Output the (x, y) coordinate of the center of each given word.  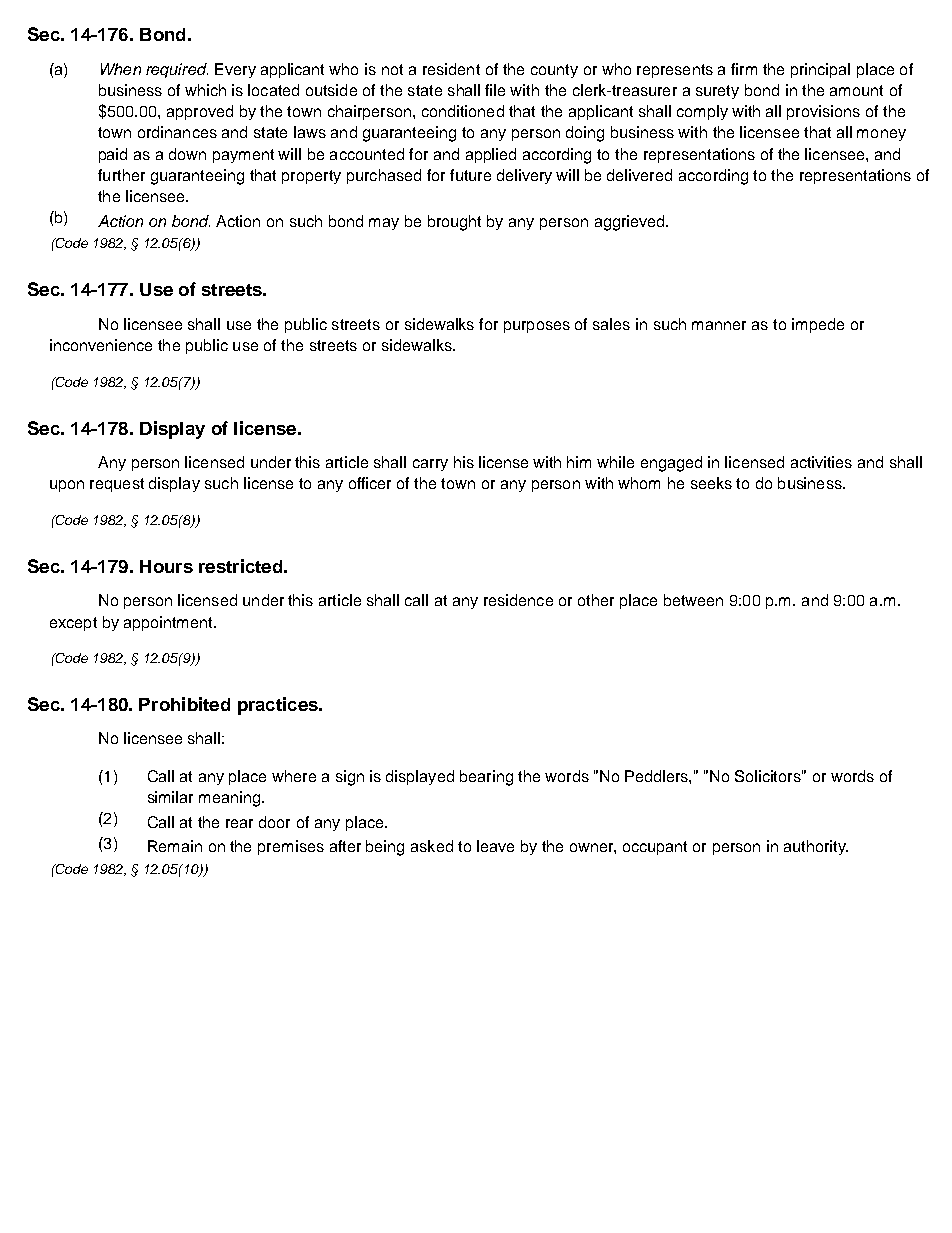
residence (518, 600)
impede (818, 325)
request (117, 485)
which (205, 90)
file (495, 90)
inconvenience (101, 345)
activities (821, 462)
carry (430, 465)
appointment (169, 623)
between (693, 600)
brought (454, 223)
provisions (823, 112)
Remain (175, 846)
